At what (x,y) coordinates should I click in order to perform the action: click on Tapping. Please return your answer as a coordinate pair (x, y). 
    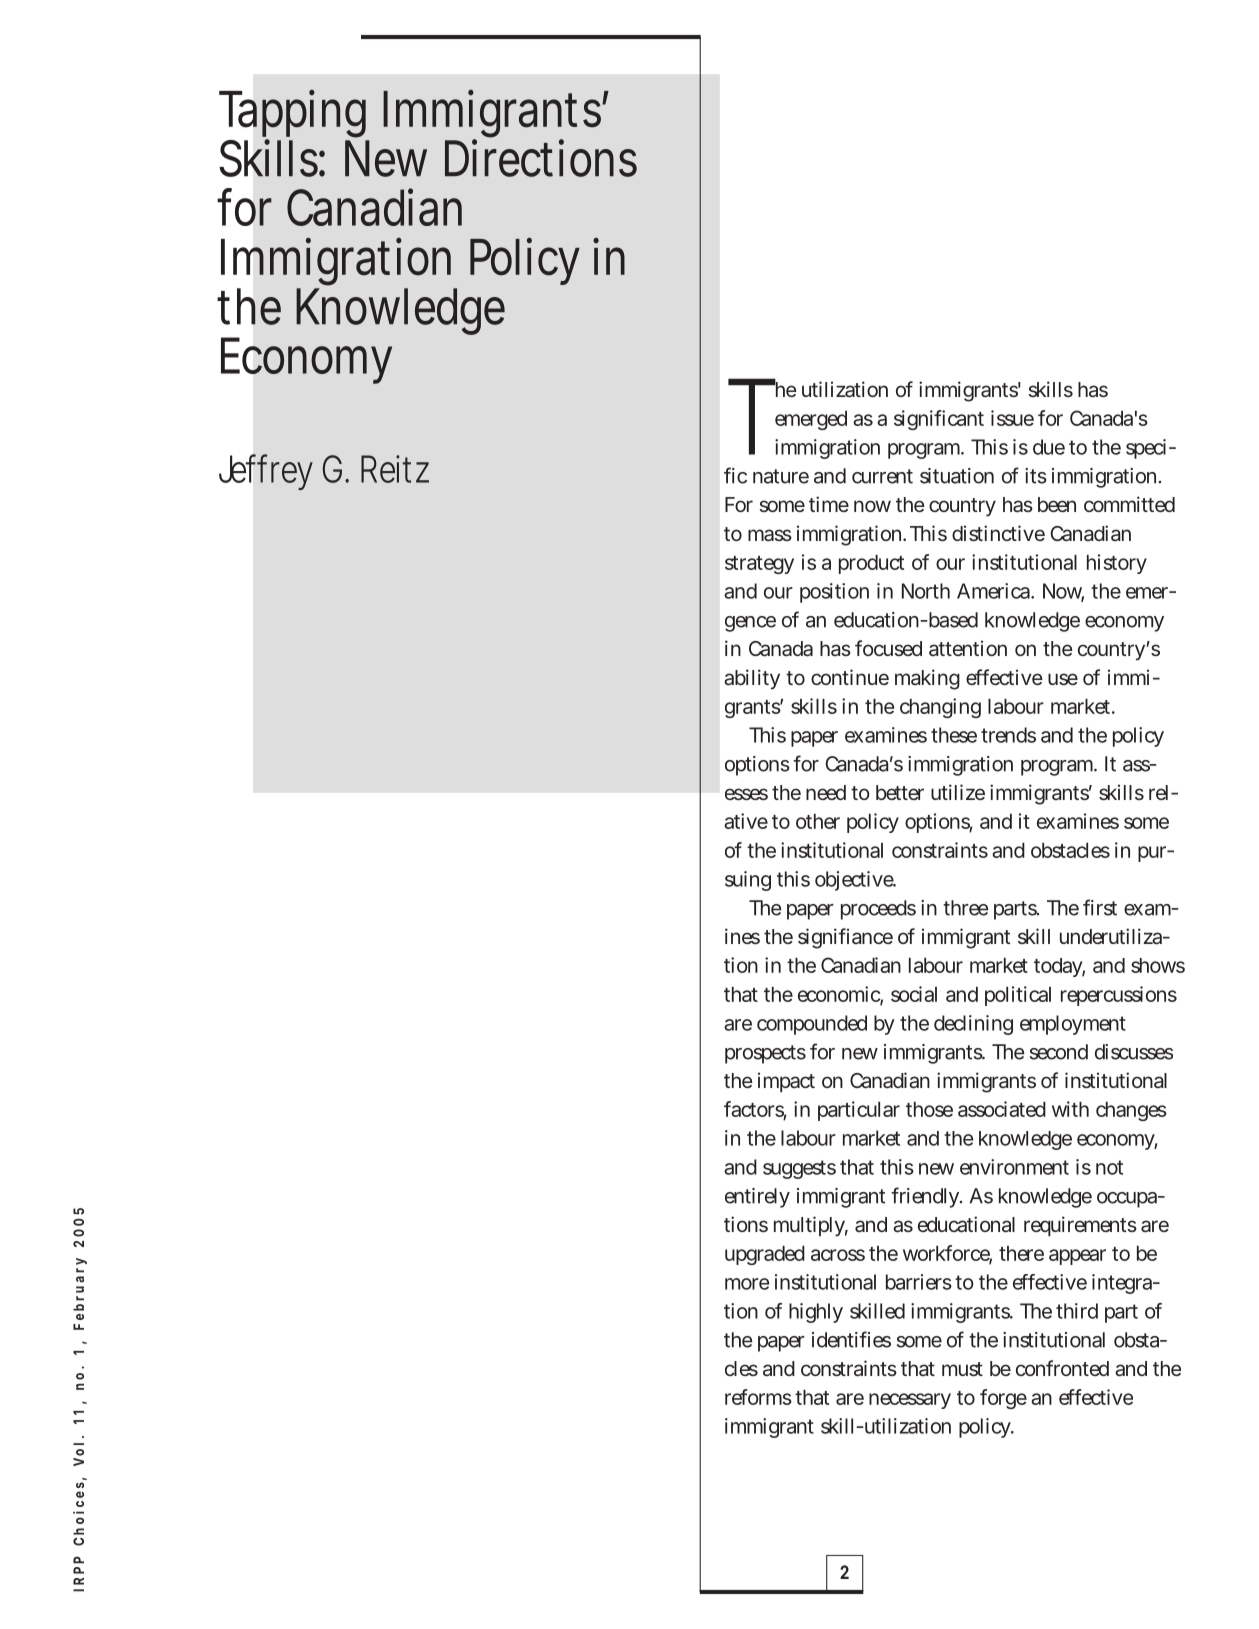
    Looking at the image, I should click on (294, 115).
